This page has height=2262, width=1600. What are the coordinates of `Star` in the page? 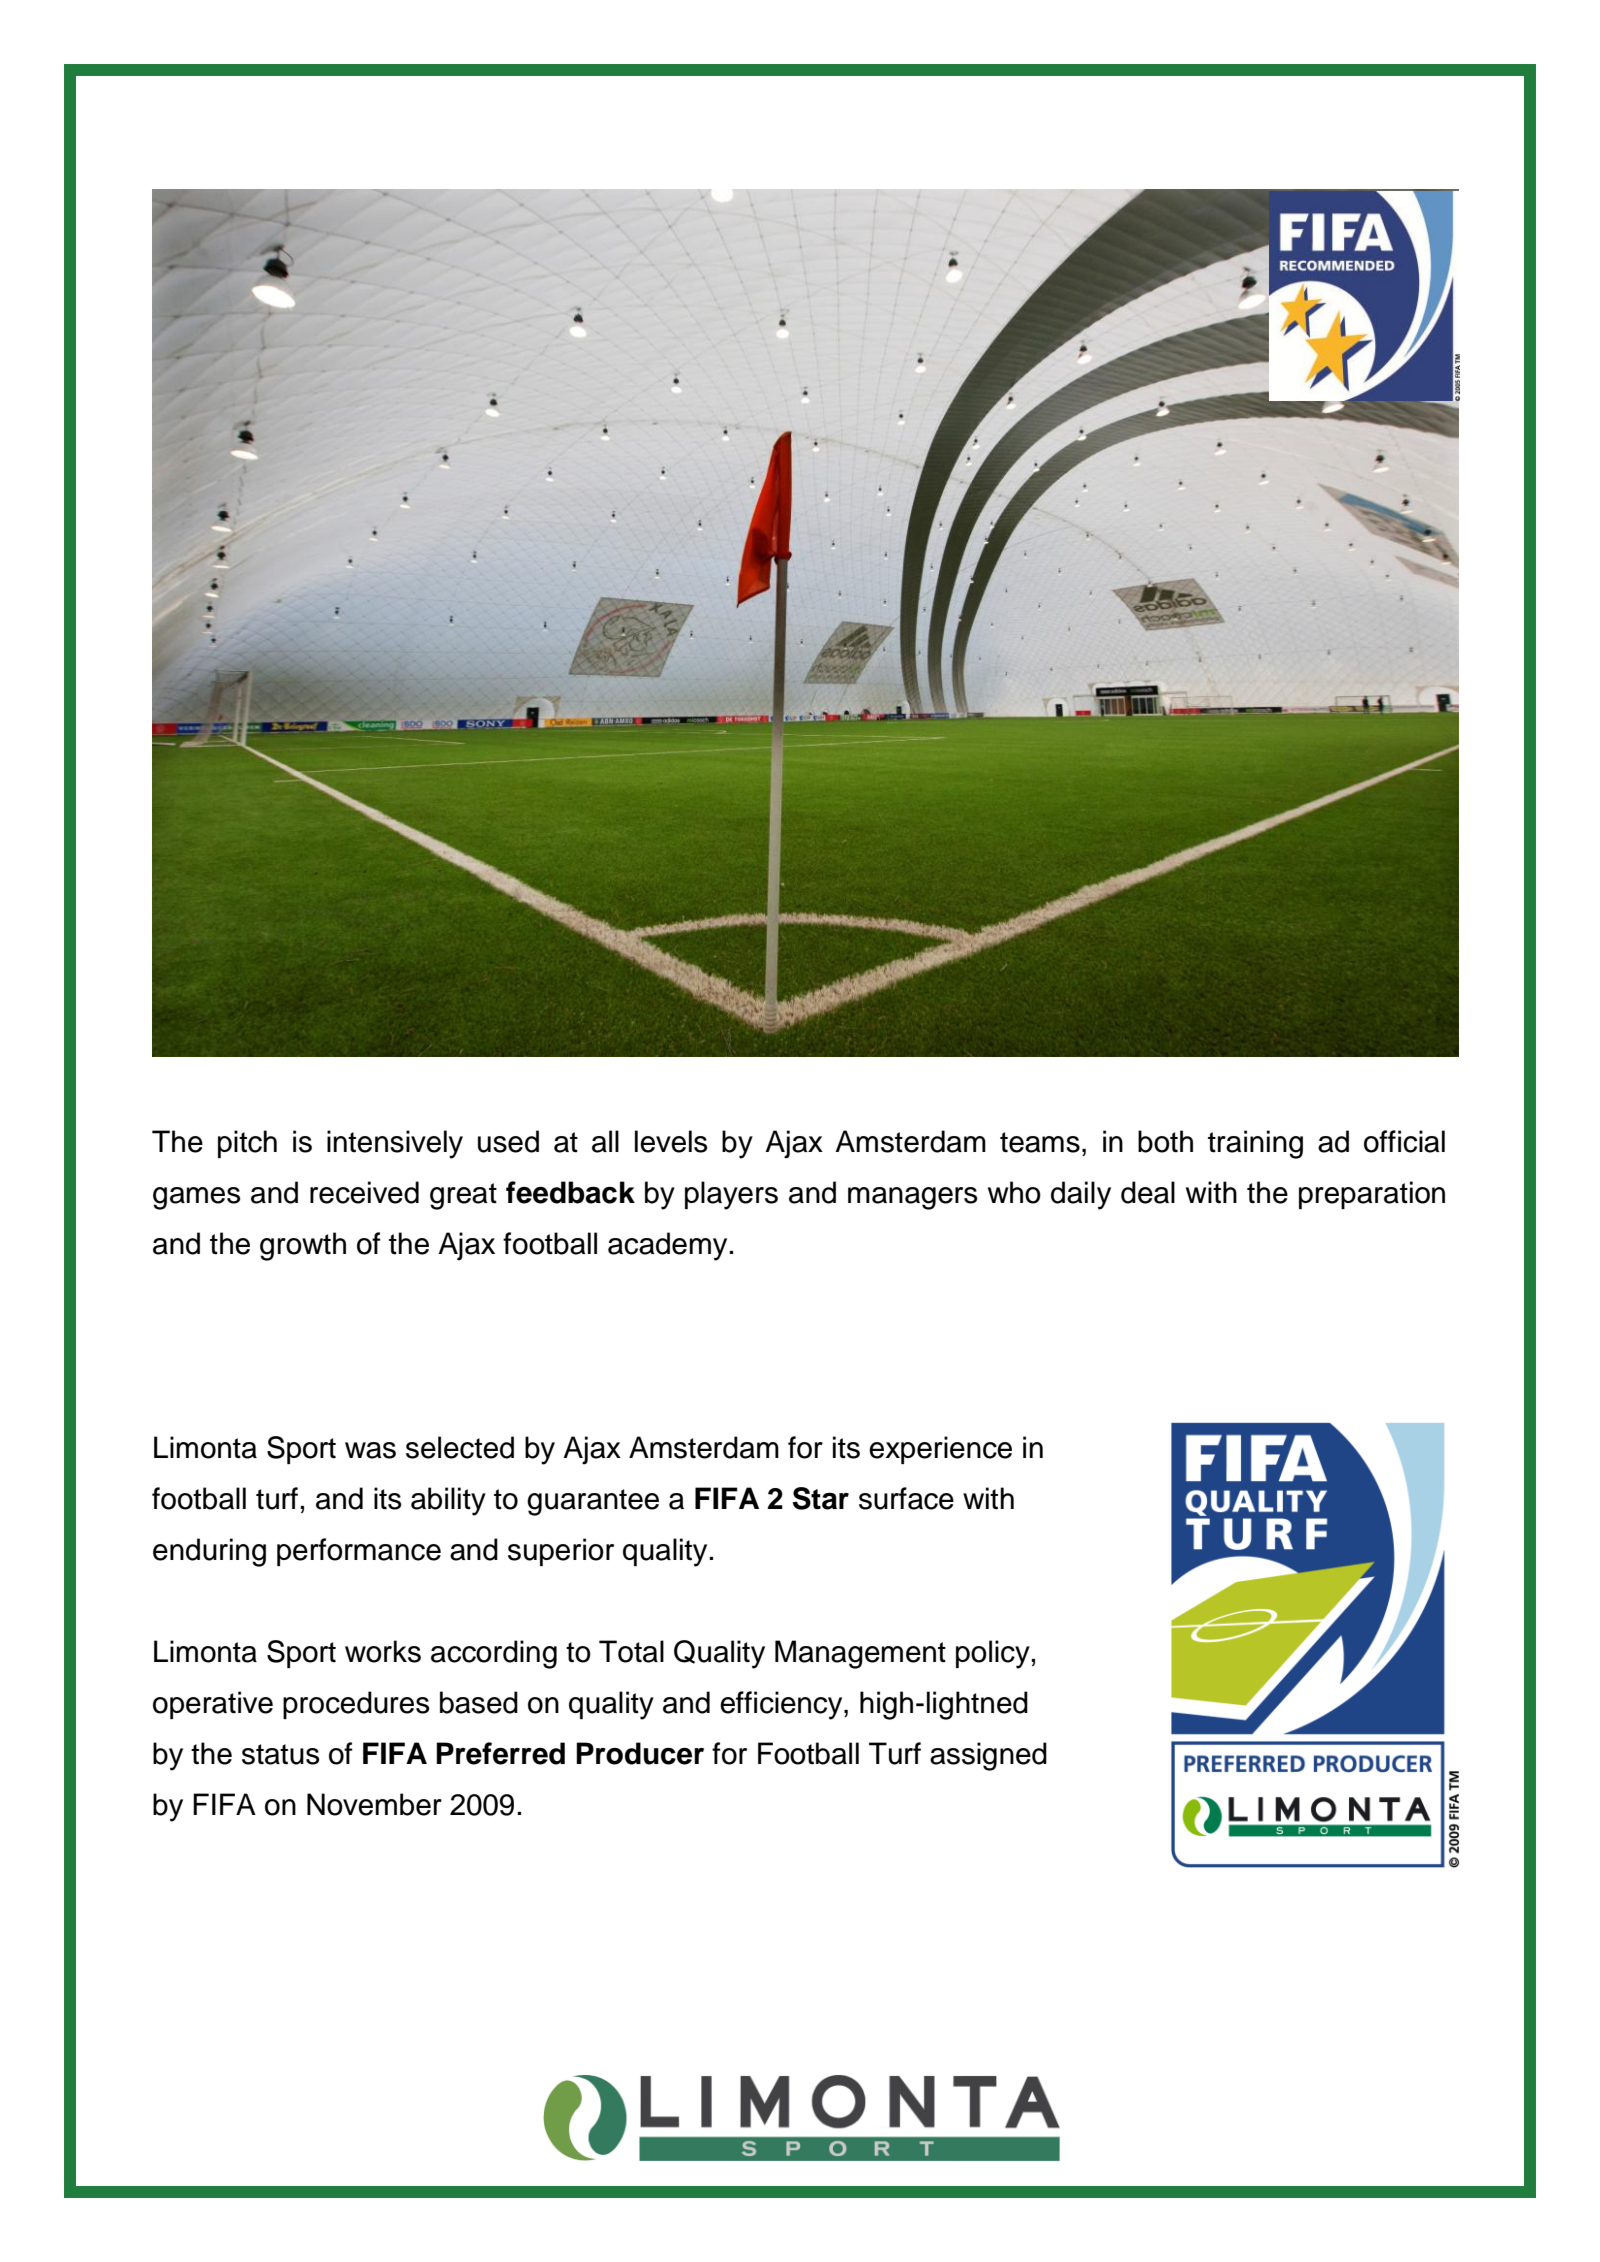 It's located at (820, 1498).
